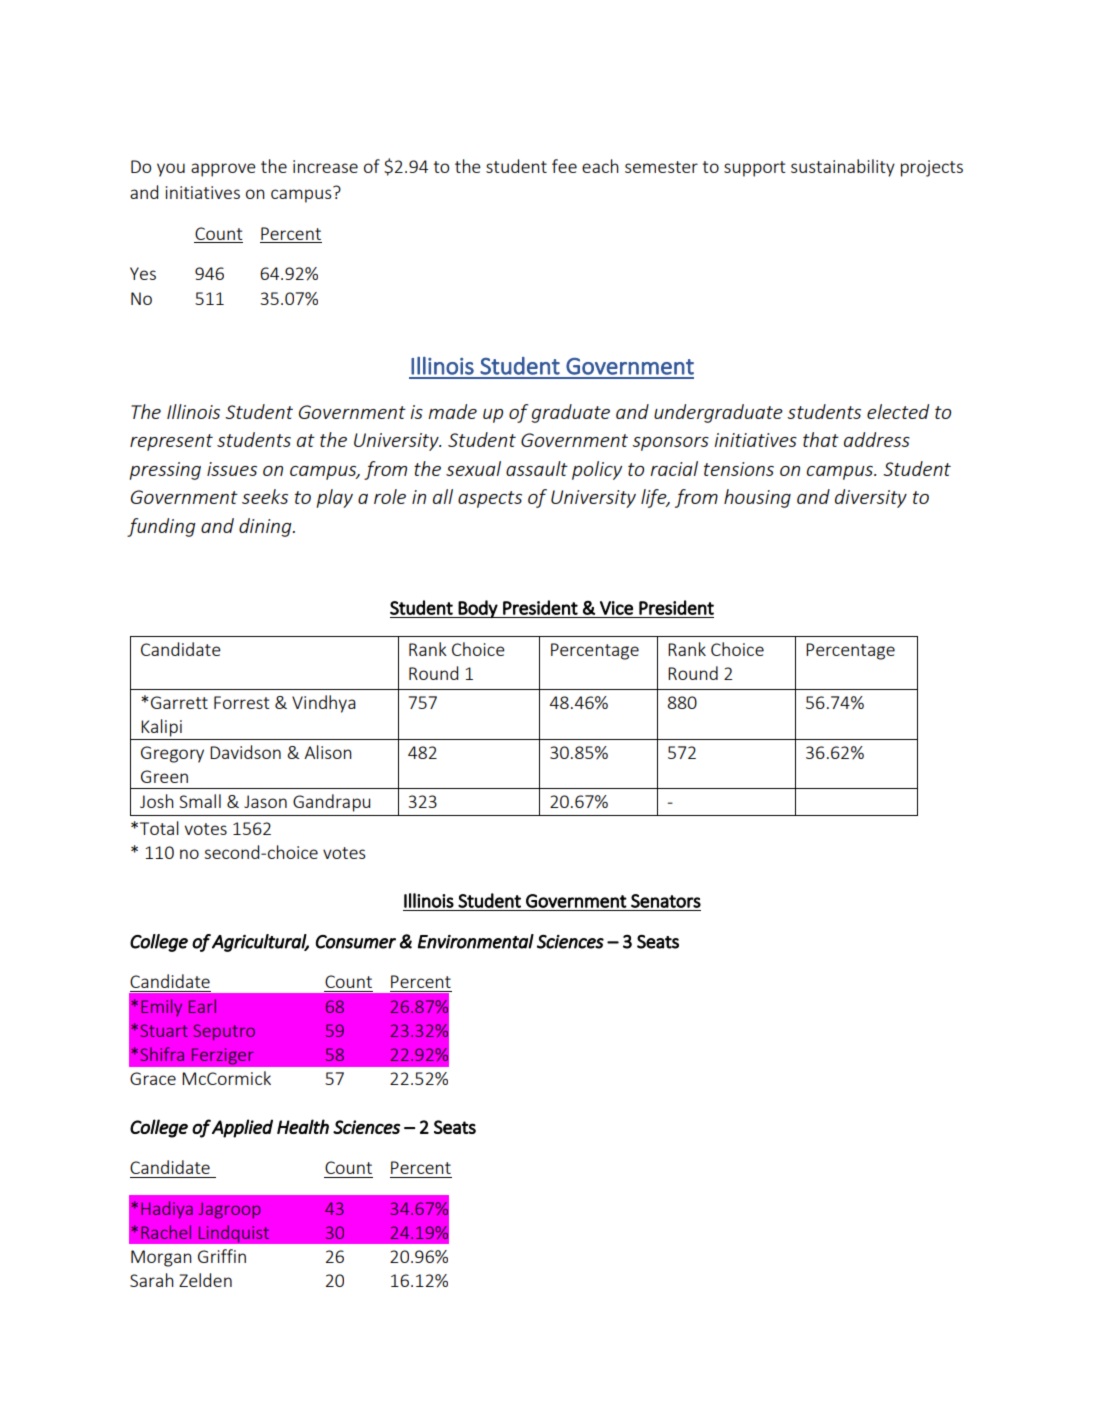 This image has width=1104, height=1428. What do you see at coordinates (222, 1256) in the image?
I see `Griffin` at bounding box center [222, 1256].
